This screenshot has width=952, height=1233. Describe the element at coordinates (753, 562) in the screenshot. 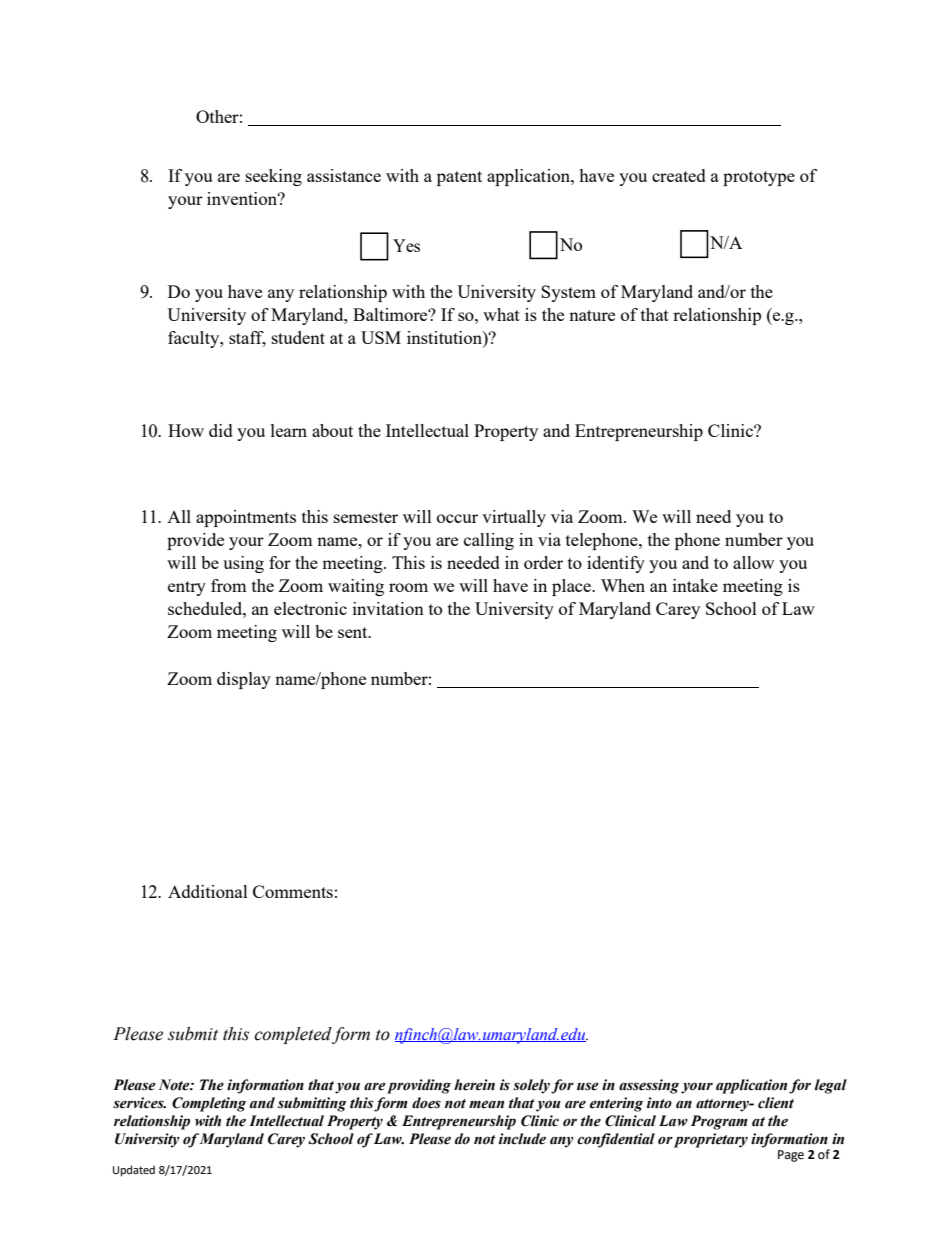

I see `allow` at that location.
